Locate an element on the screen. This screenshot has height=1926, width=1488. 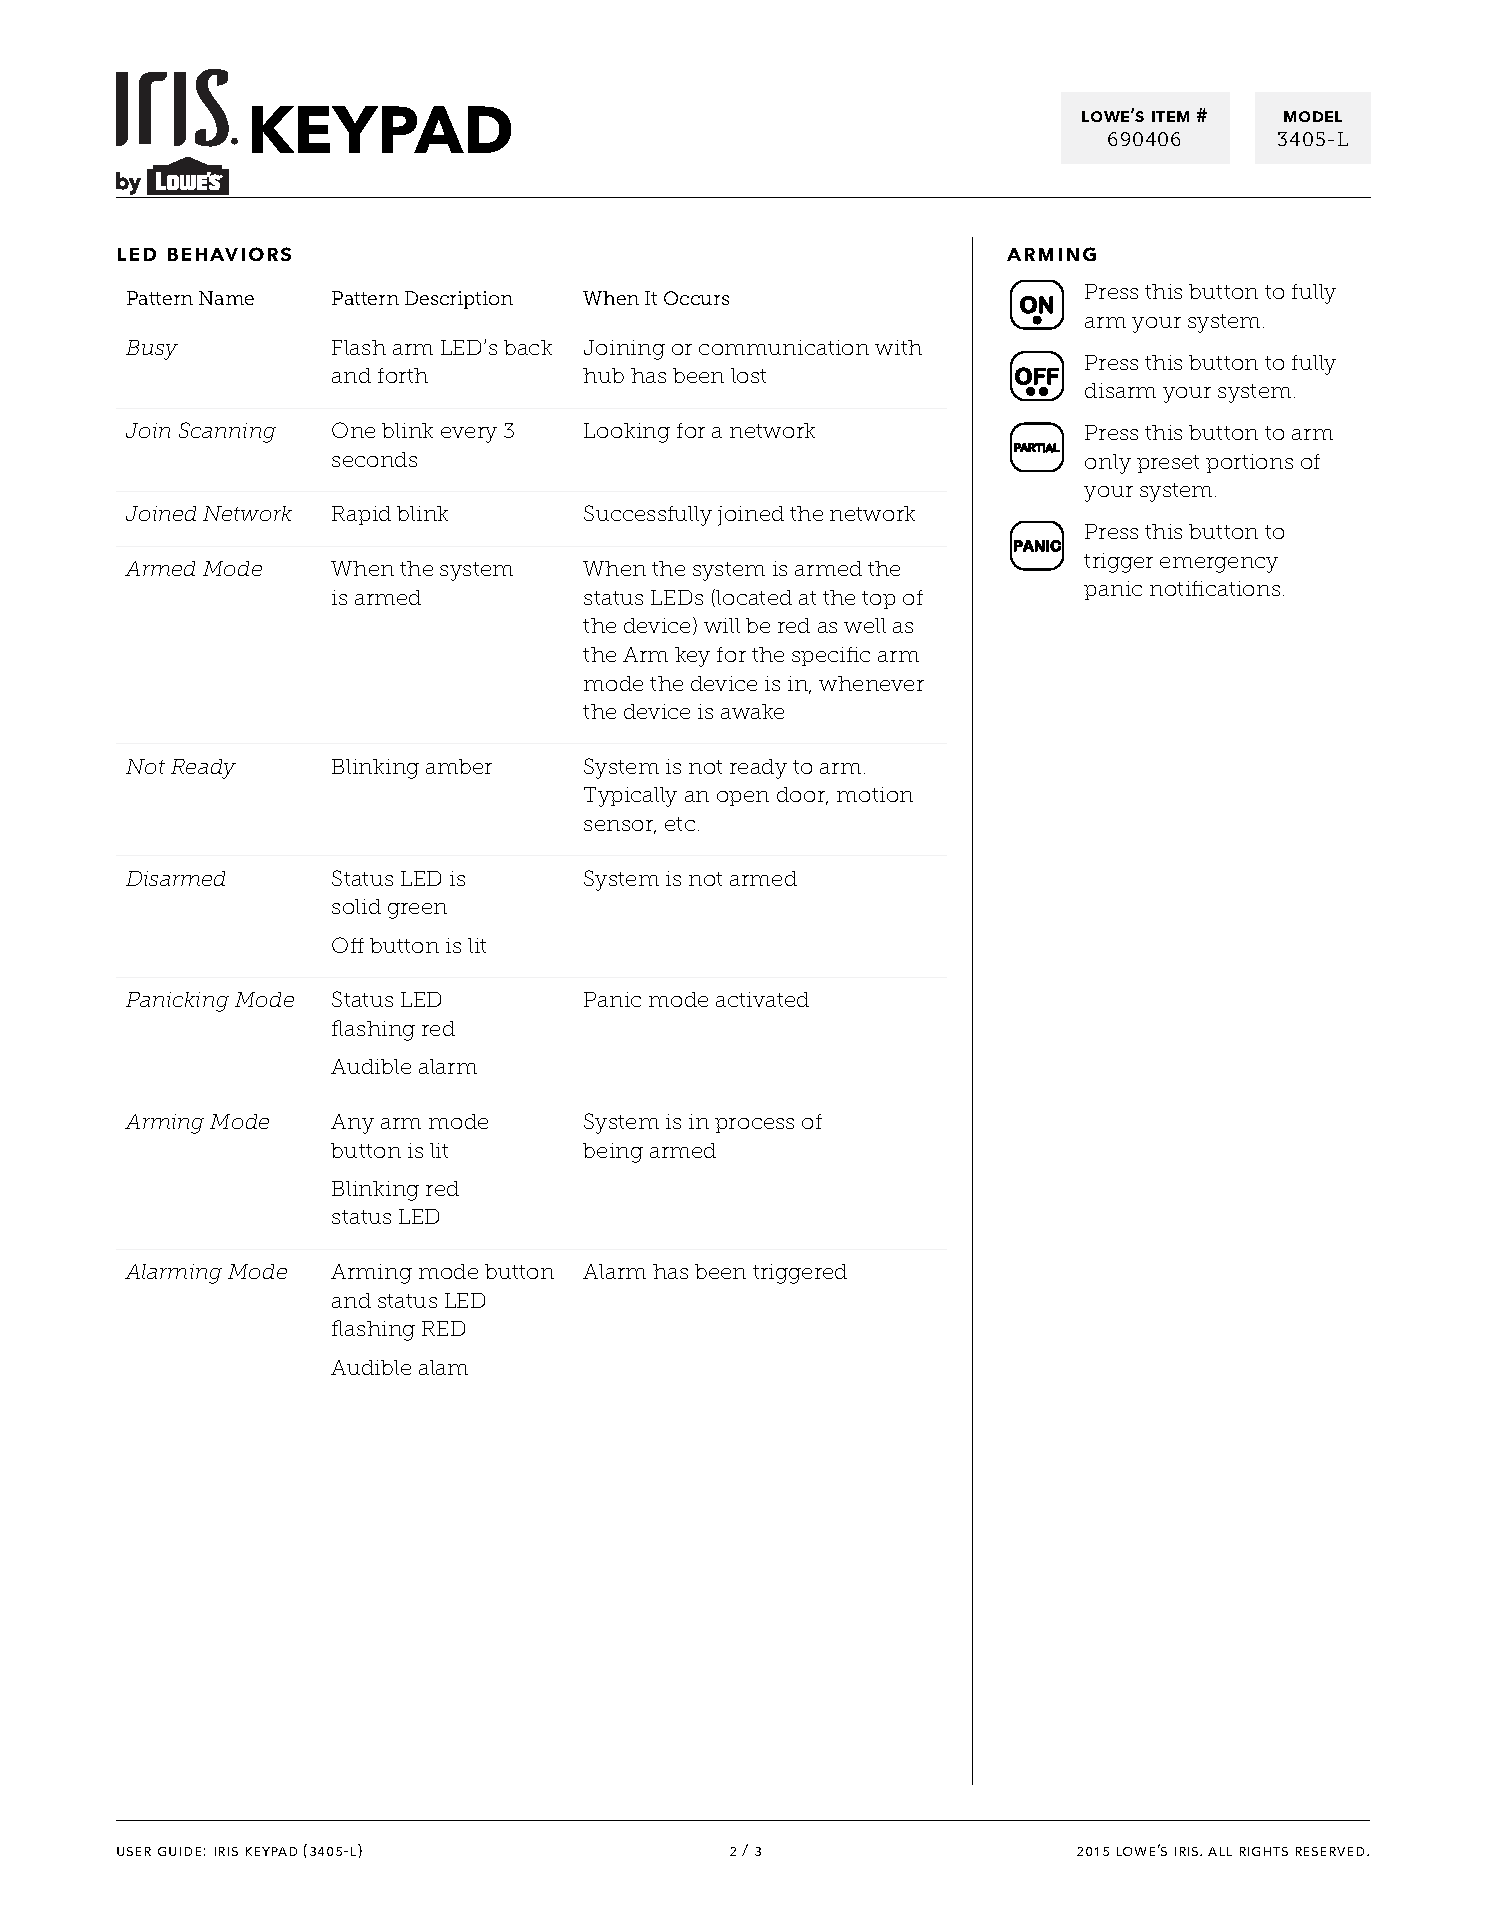
Occurs is located at coordinates (696, 298).
